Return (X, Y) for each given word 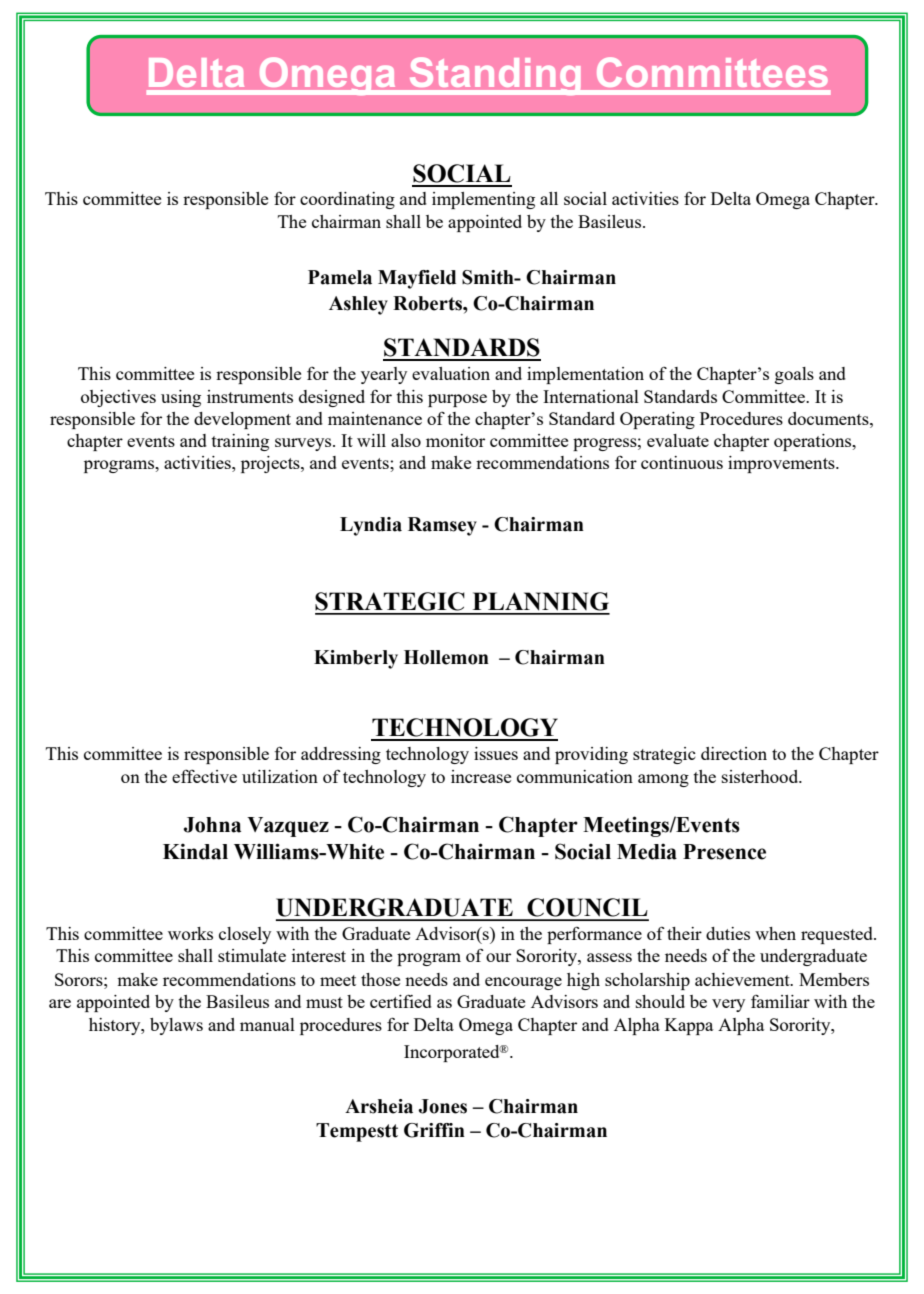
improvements (782, 464)
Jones (442, 1106)
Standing (495, 76)
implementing (483, 200)
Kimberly (356, 659)
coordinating (347, 200)
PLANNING (541, 601)
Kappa (689, 1026)
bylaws (176, 1026)
